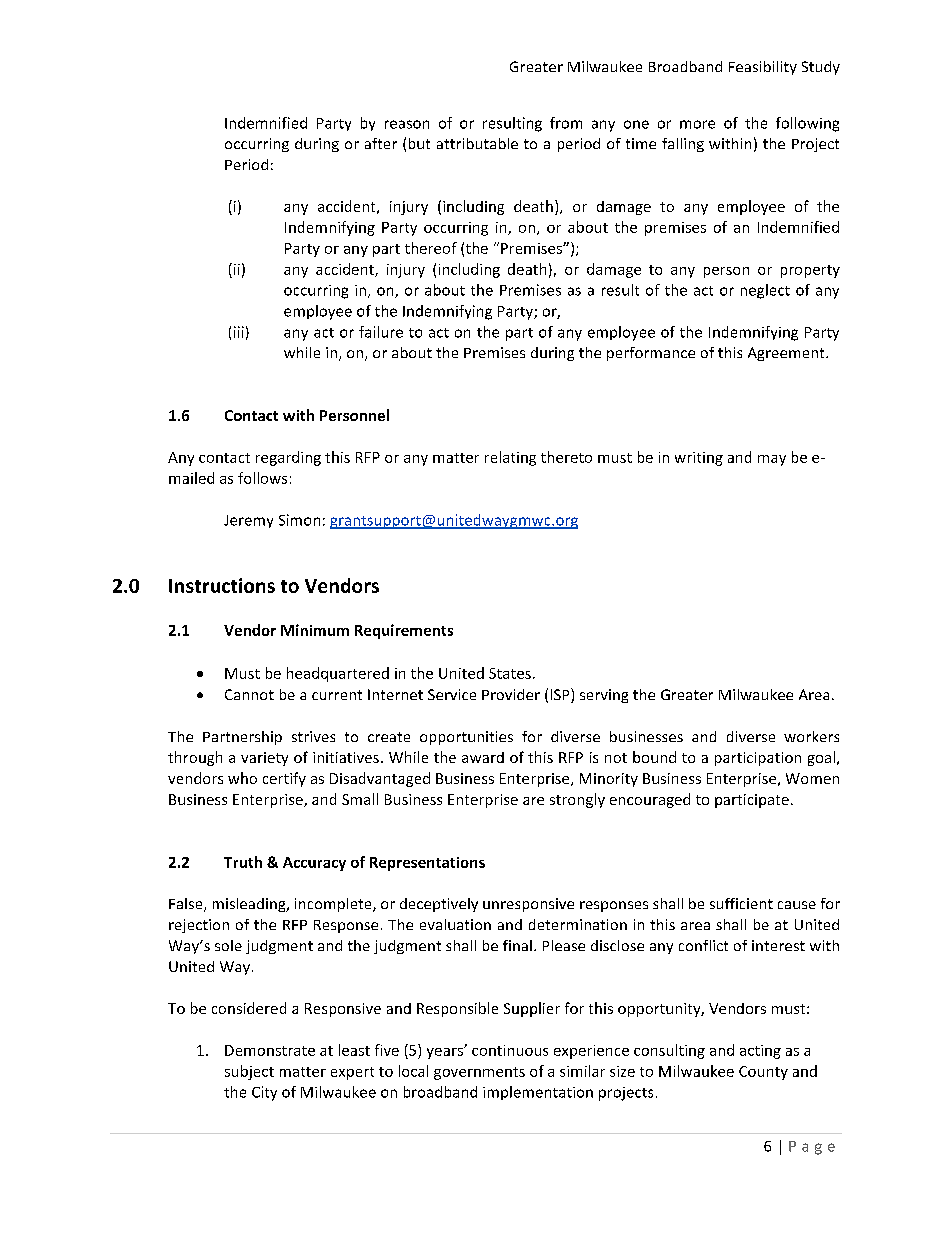 The image size is (952, 1233). Describe the element at coordinates (262, 478) in the screenshot. I see `follows` at that location.
